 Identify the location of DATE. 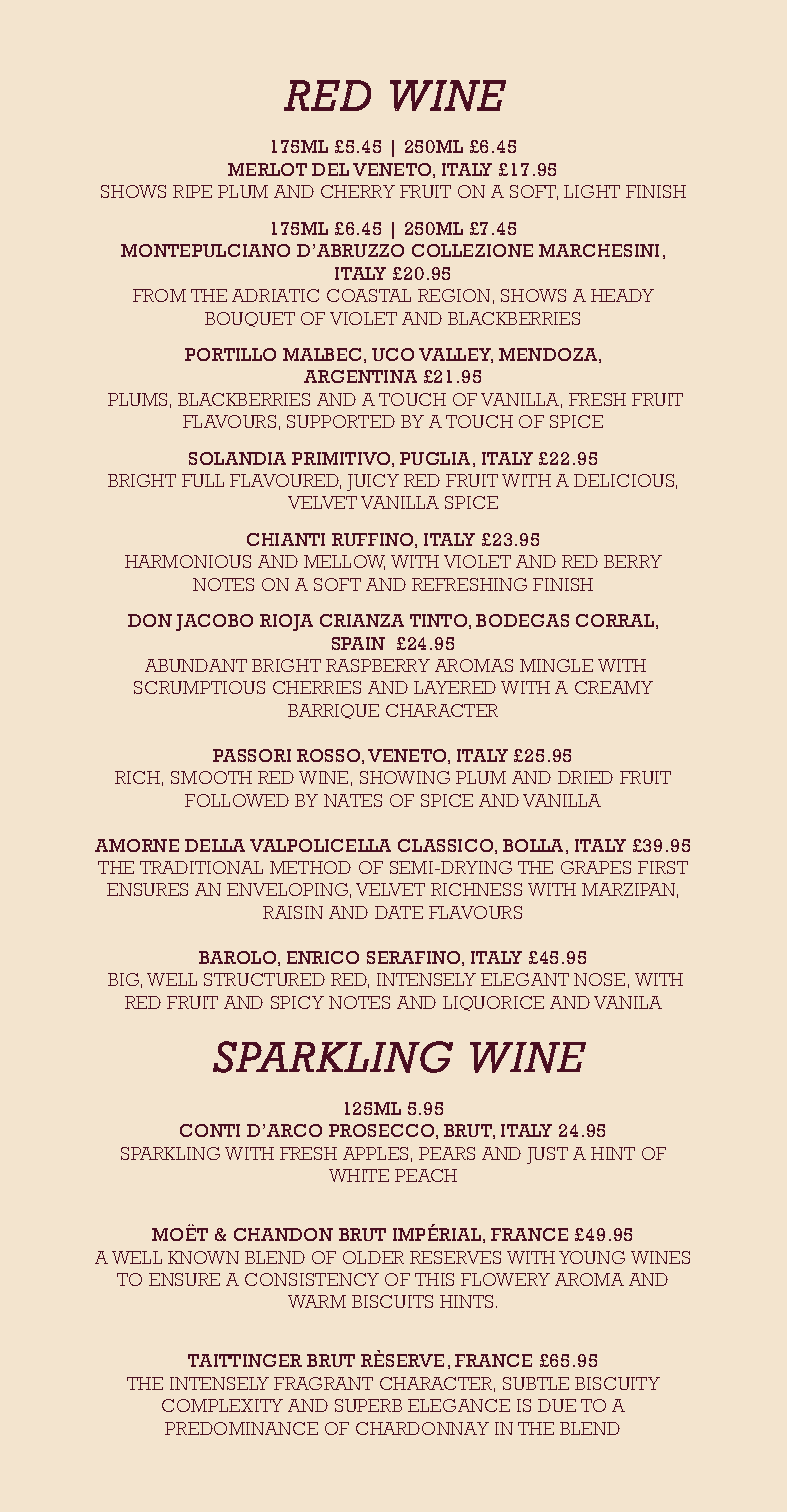
(399, 912).
